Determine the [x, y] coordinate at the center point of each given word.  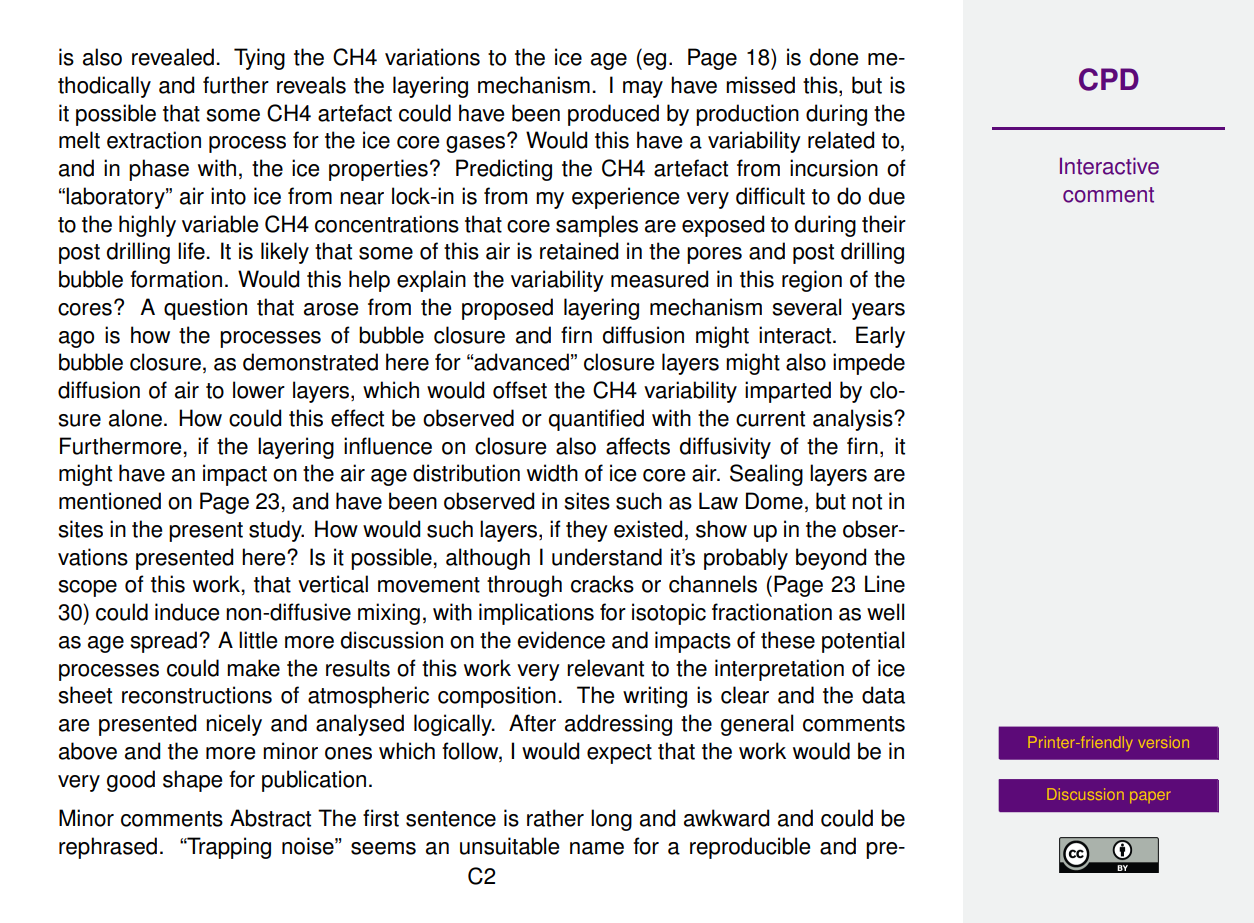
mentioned [110, 501]
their [884, 224]
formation [176, 279]
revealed [173, 57]
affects [638, 446]
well [885, 612]
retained [579, 251]
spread [163, 642]
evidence [561, 640]
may [643, 89]
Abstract [270, 818]
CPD [1109, 79]
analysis [854, 420]
